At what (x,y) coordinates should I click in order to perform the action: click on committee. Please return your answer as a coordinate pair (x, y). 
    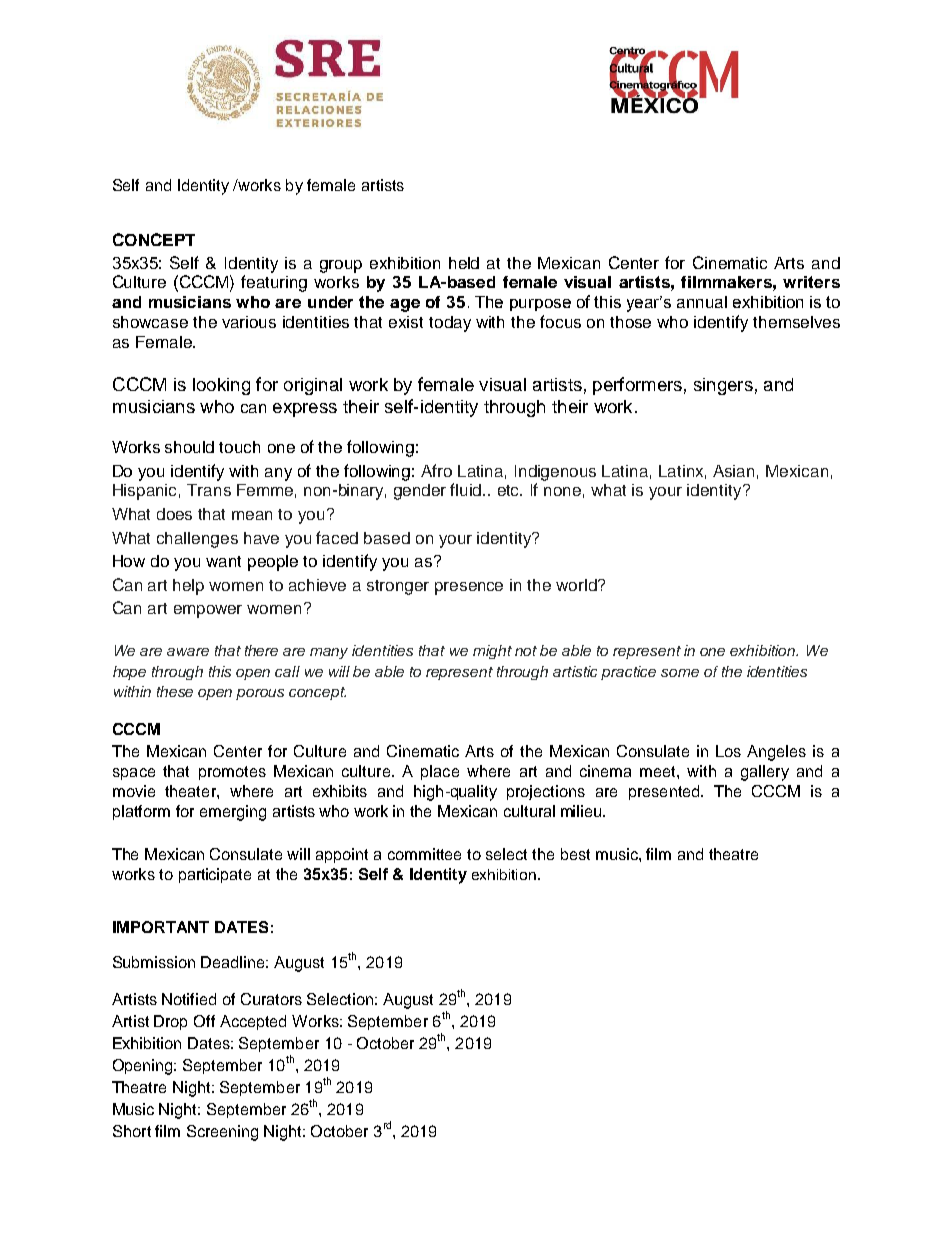
    Looking at the image, I should click on (424, 854).
